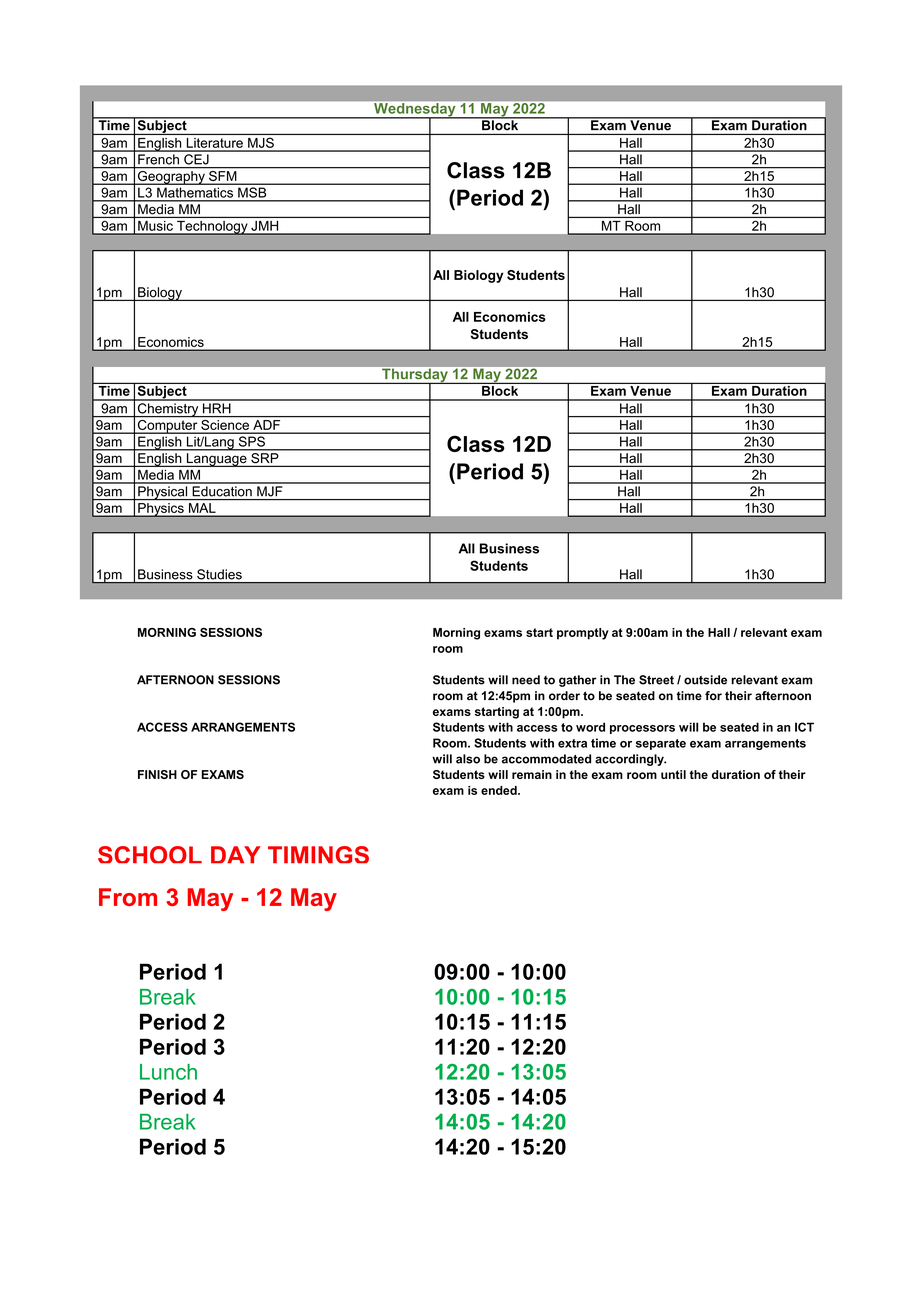 This page has width=924, height=1308. Describe the element at coordinates (168, 1072) in the page. I see `Lunch` at that location.
